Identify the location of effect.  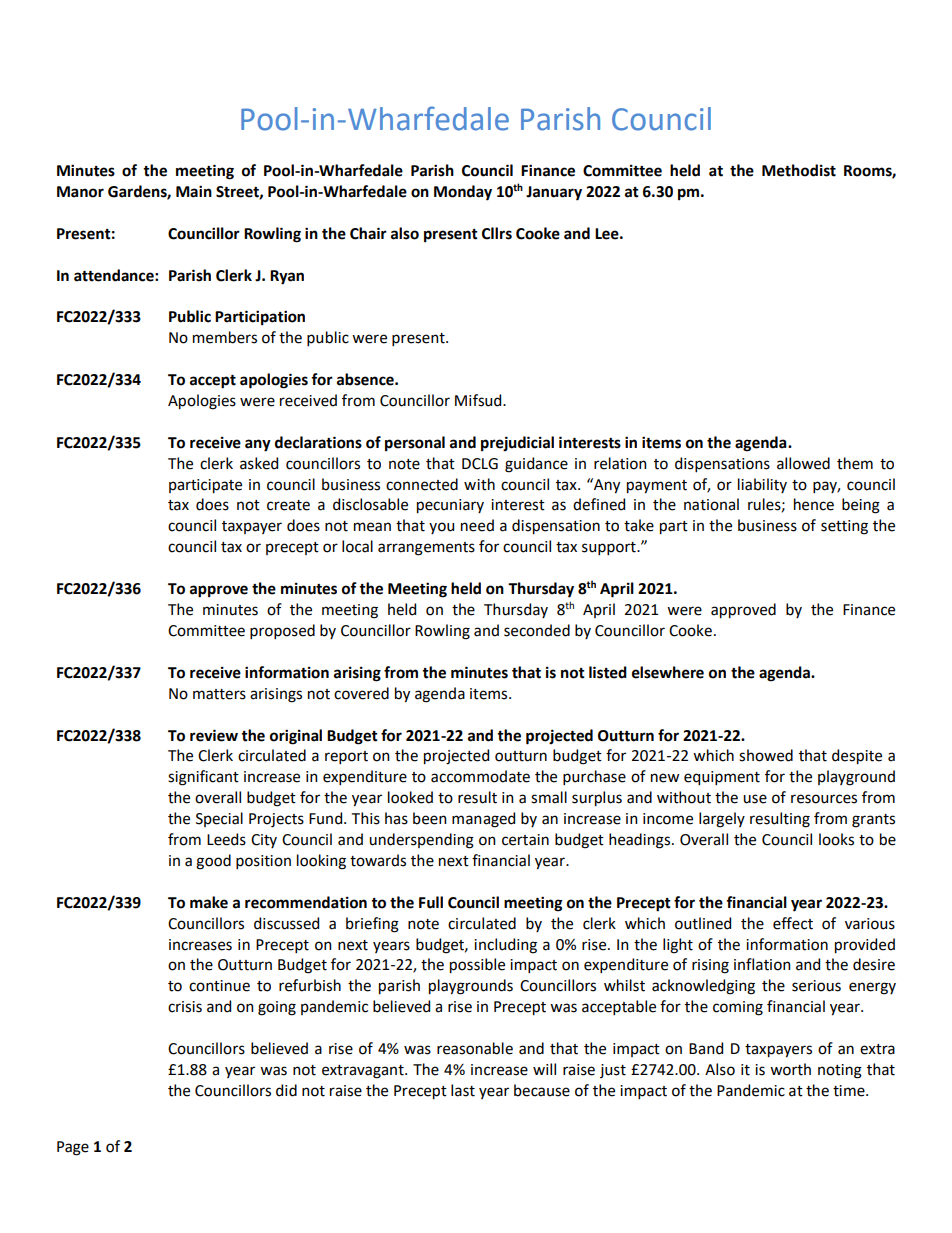
(793, 923).
